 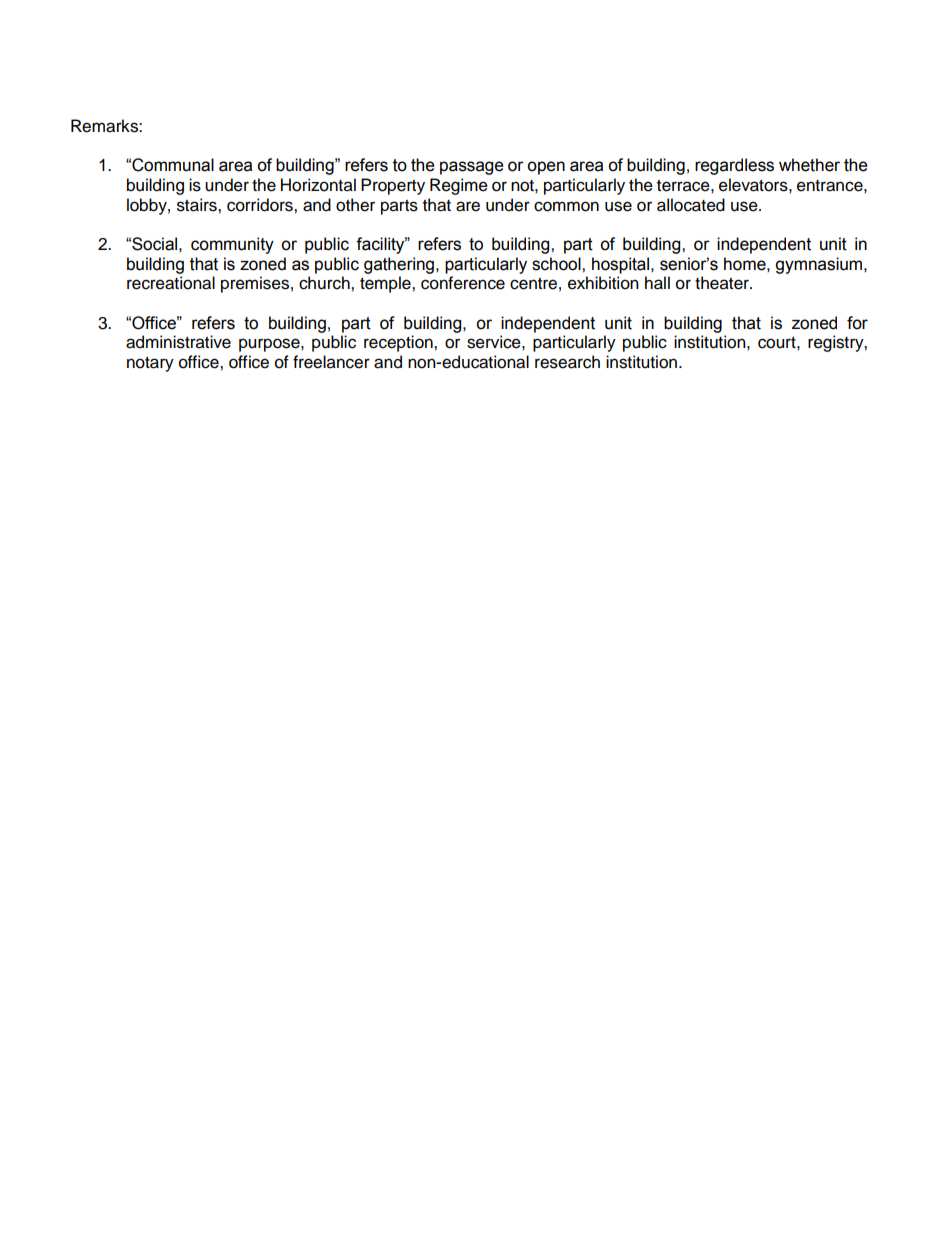 What do you see at coordinates (318, 185) in the page?
I see `Horizontal` at bounding box center [318, 185].
